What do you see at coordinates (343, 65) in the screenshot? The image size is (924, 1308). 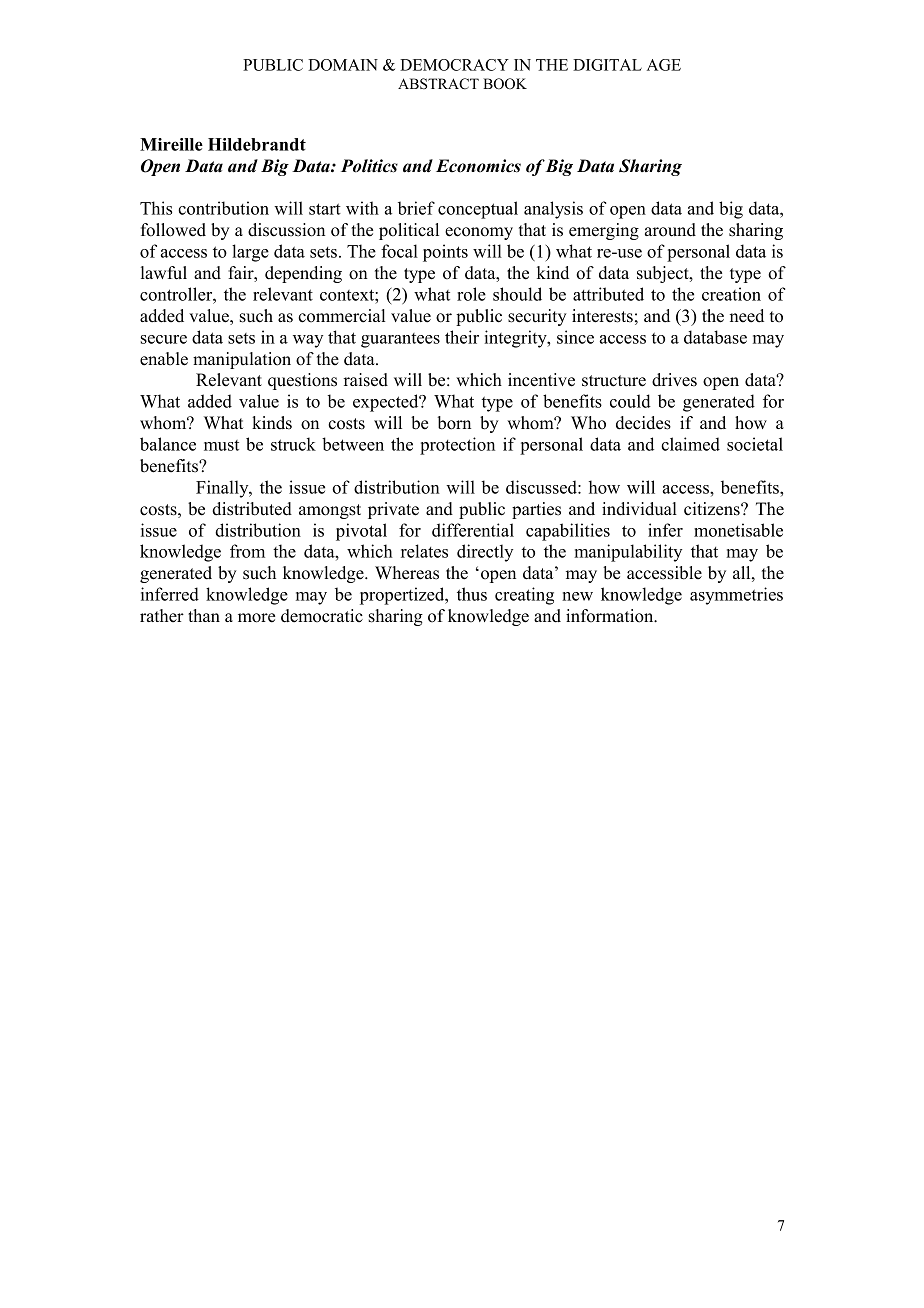 I see `DOMAIN` at bounding box center [343, 65].
